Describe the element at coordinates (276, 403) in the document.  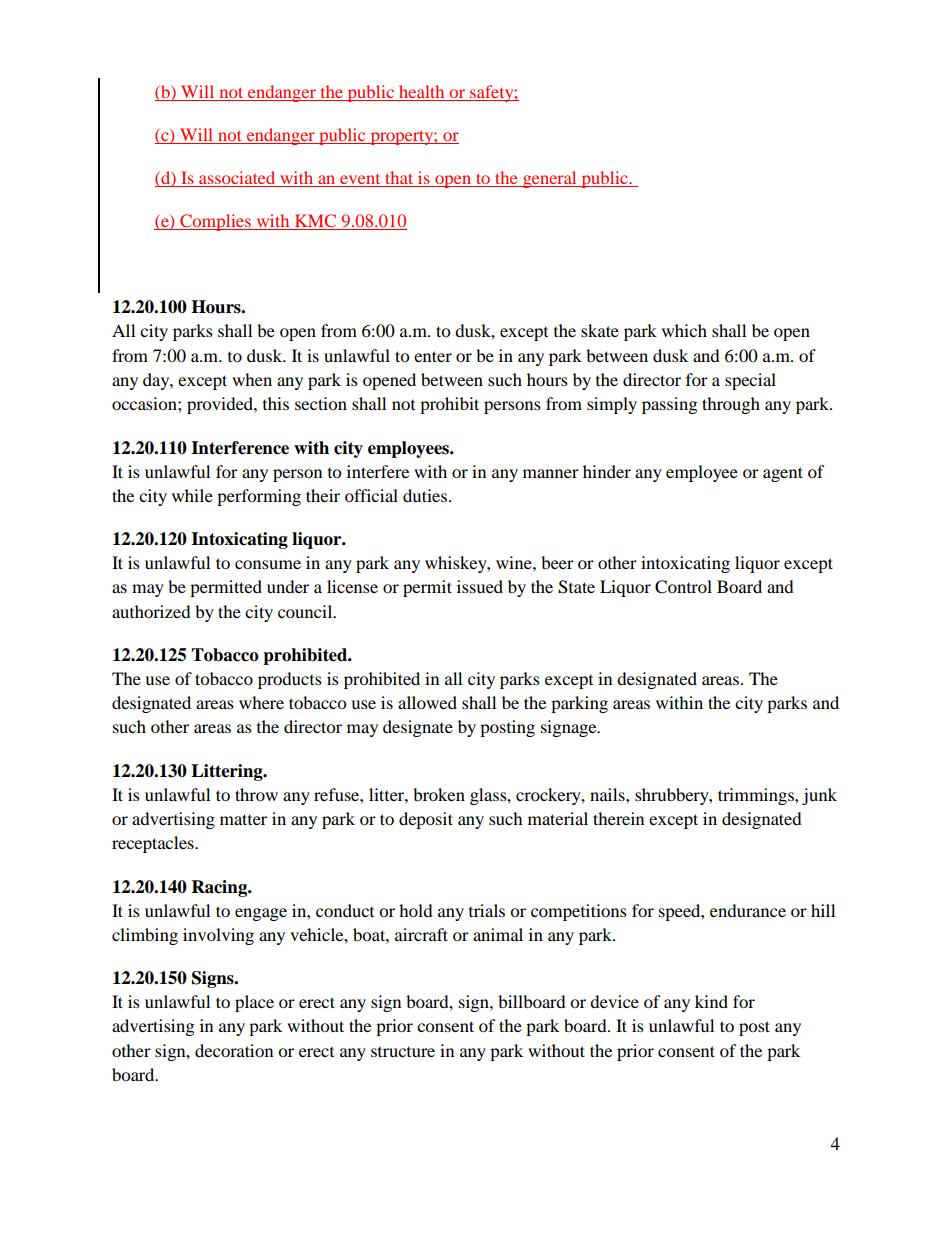
I see `this` at that location.
